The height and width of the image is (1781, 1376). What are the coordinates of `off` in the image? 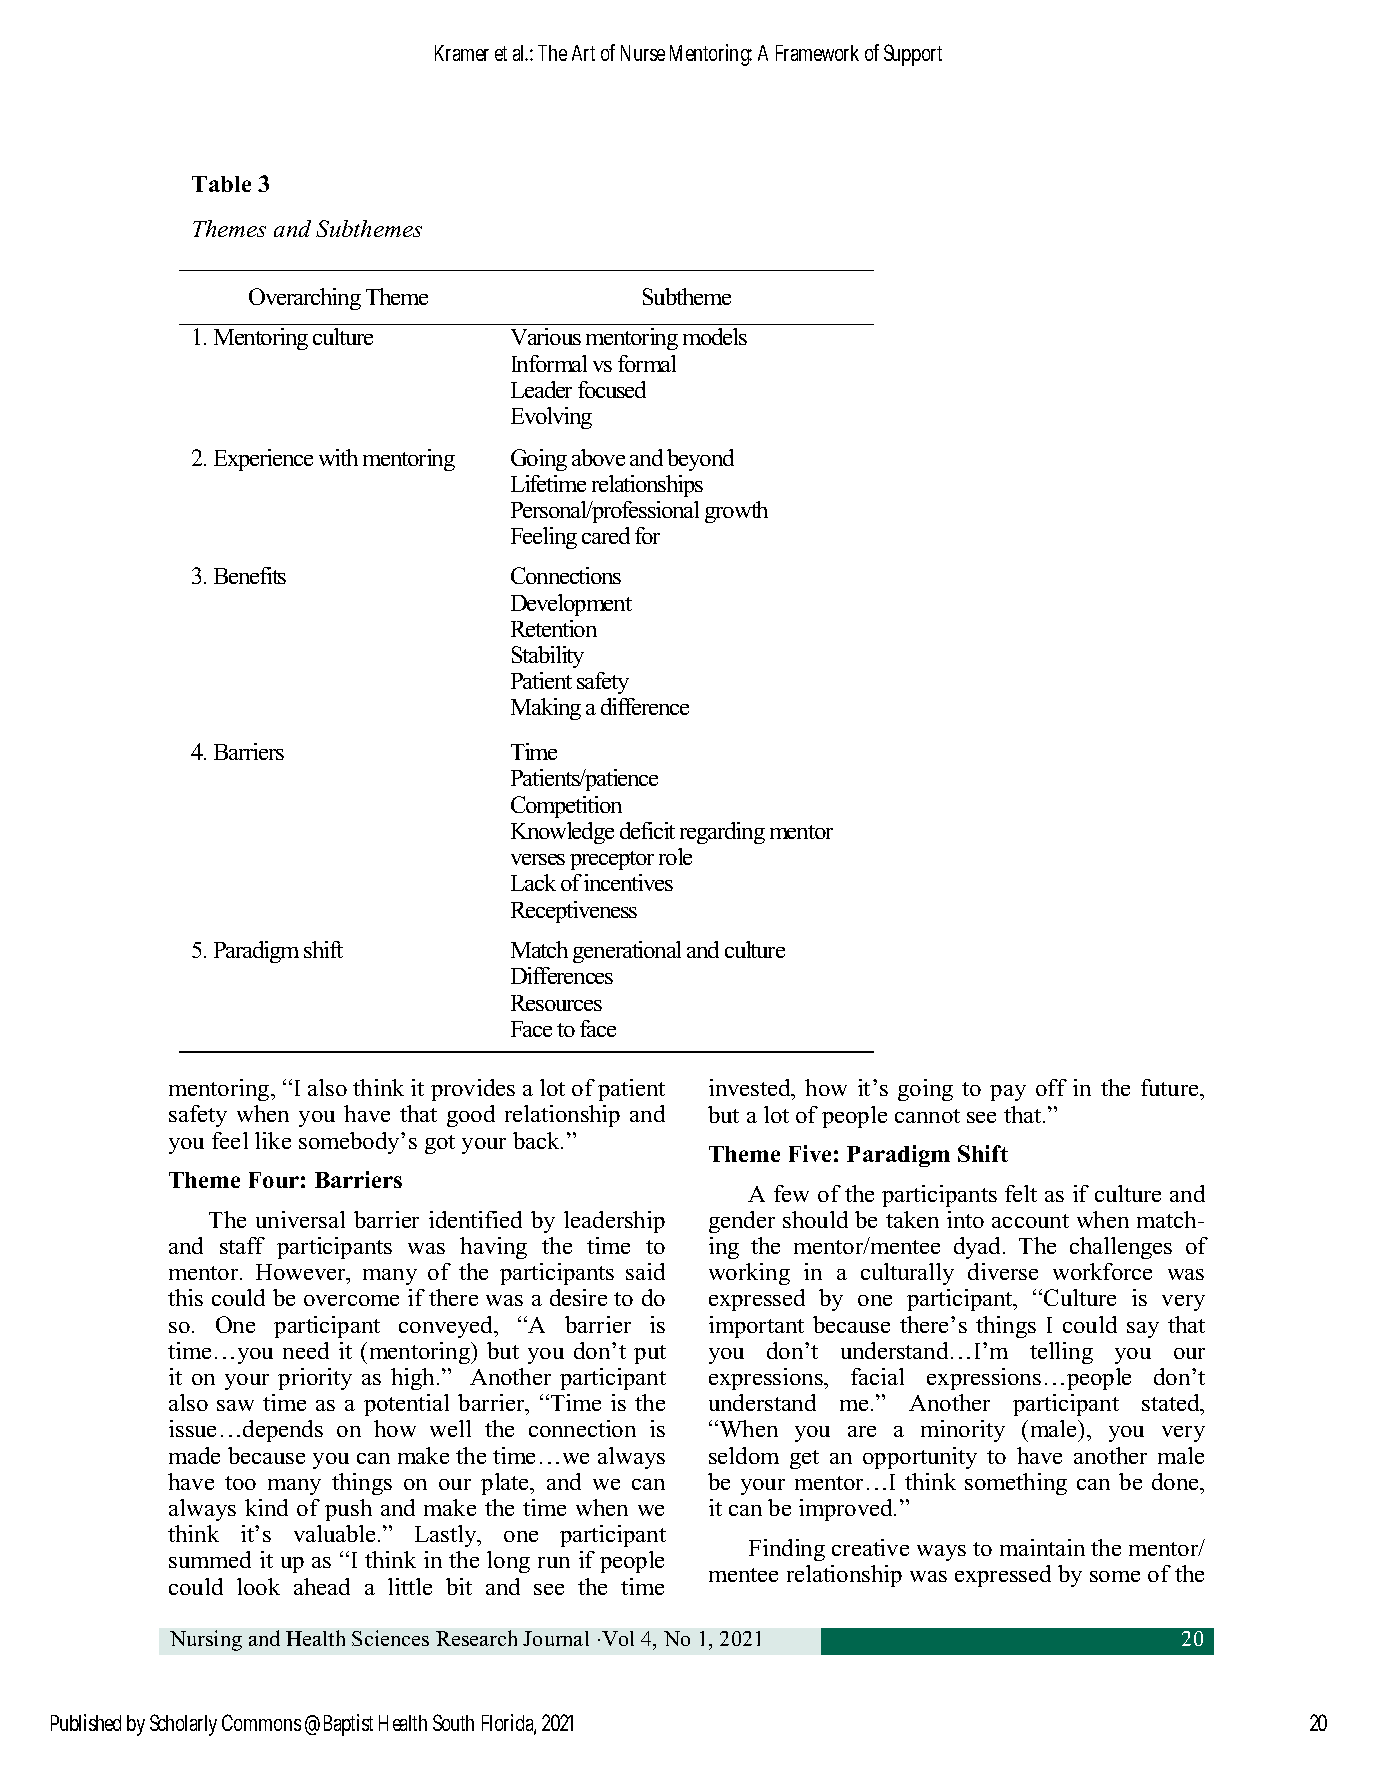 It's located at (1051, 1087).
